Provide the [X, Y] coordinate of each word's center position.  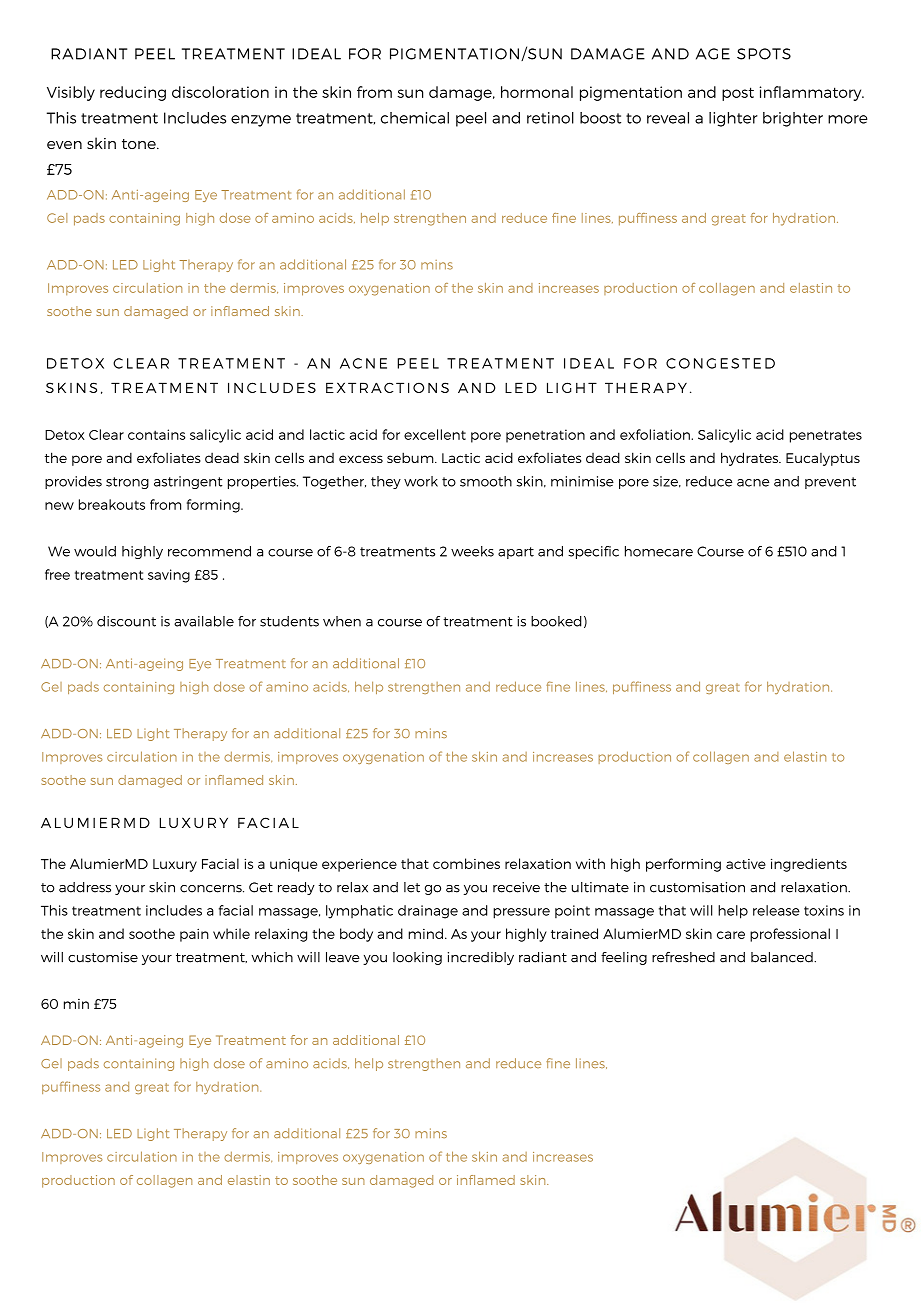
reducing [133, 93]
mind [425, 933]
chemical [415, 118]
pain [194, 935]
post [738, 94]
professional [790, 935]
